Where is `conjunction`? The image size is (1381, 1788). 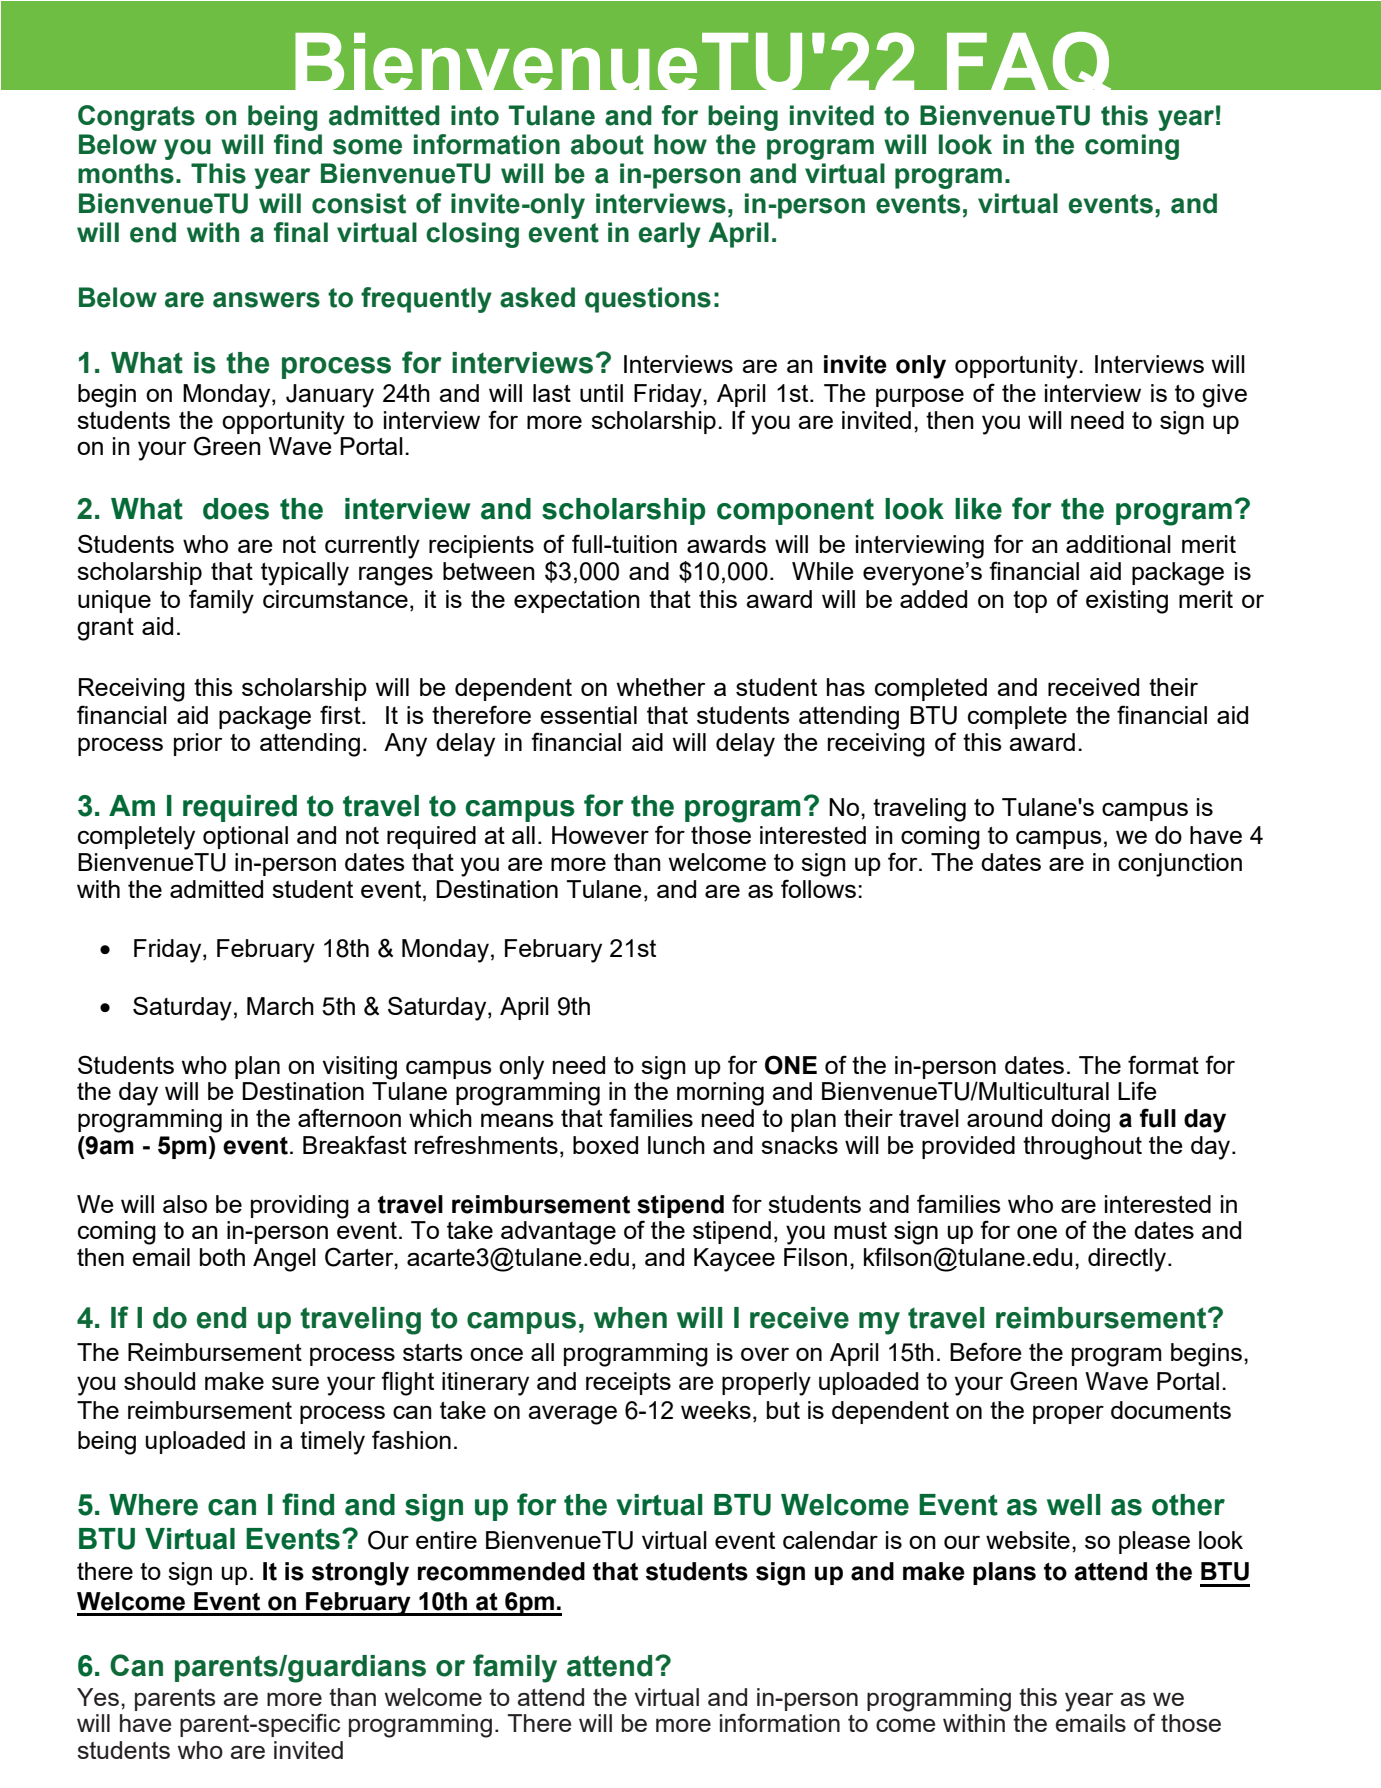 conjunction is located at coordinates (1180, 865).
